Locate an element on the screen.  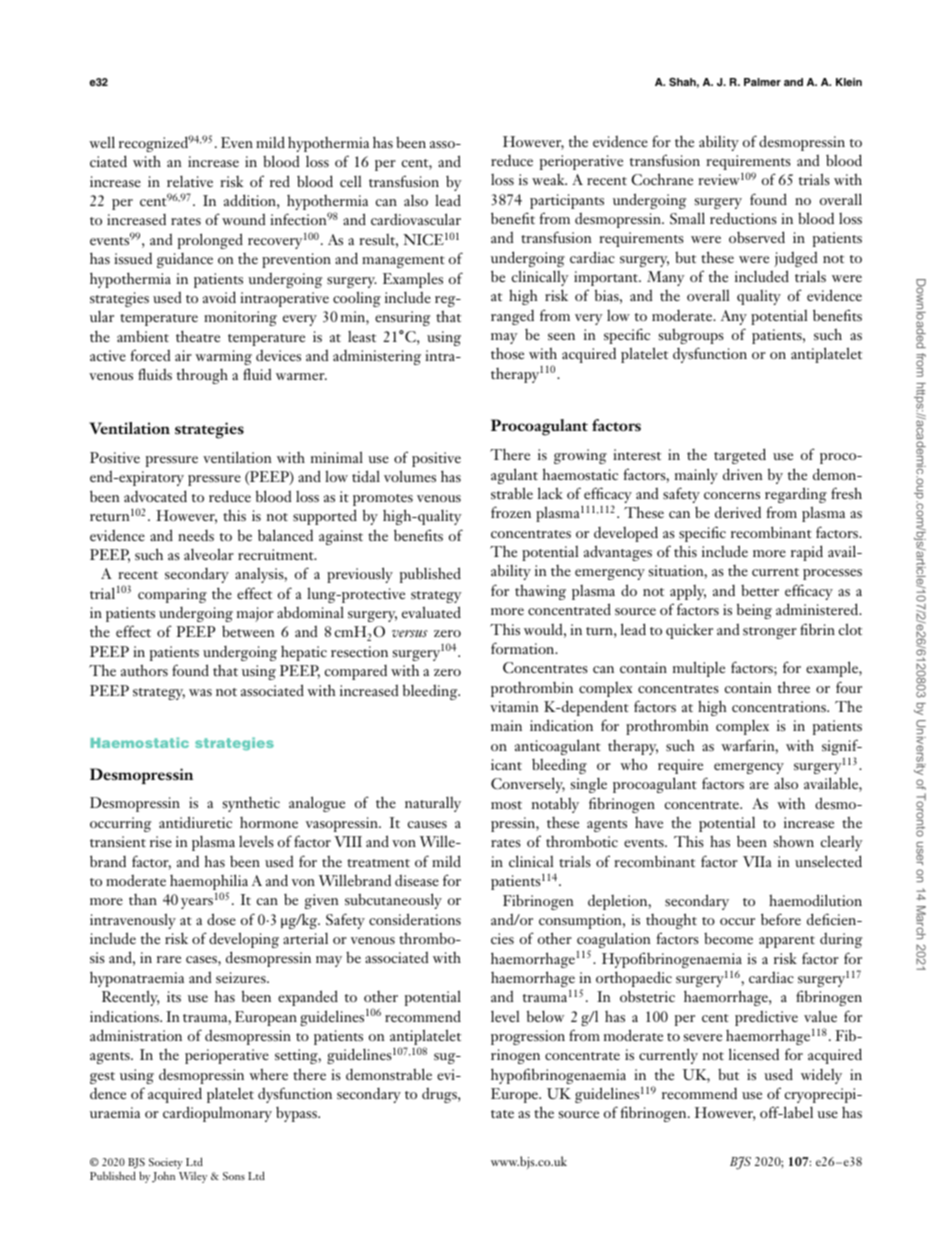
through is located at coordinates (202, 376).
